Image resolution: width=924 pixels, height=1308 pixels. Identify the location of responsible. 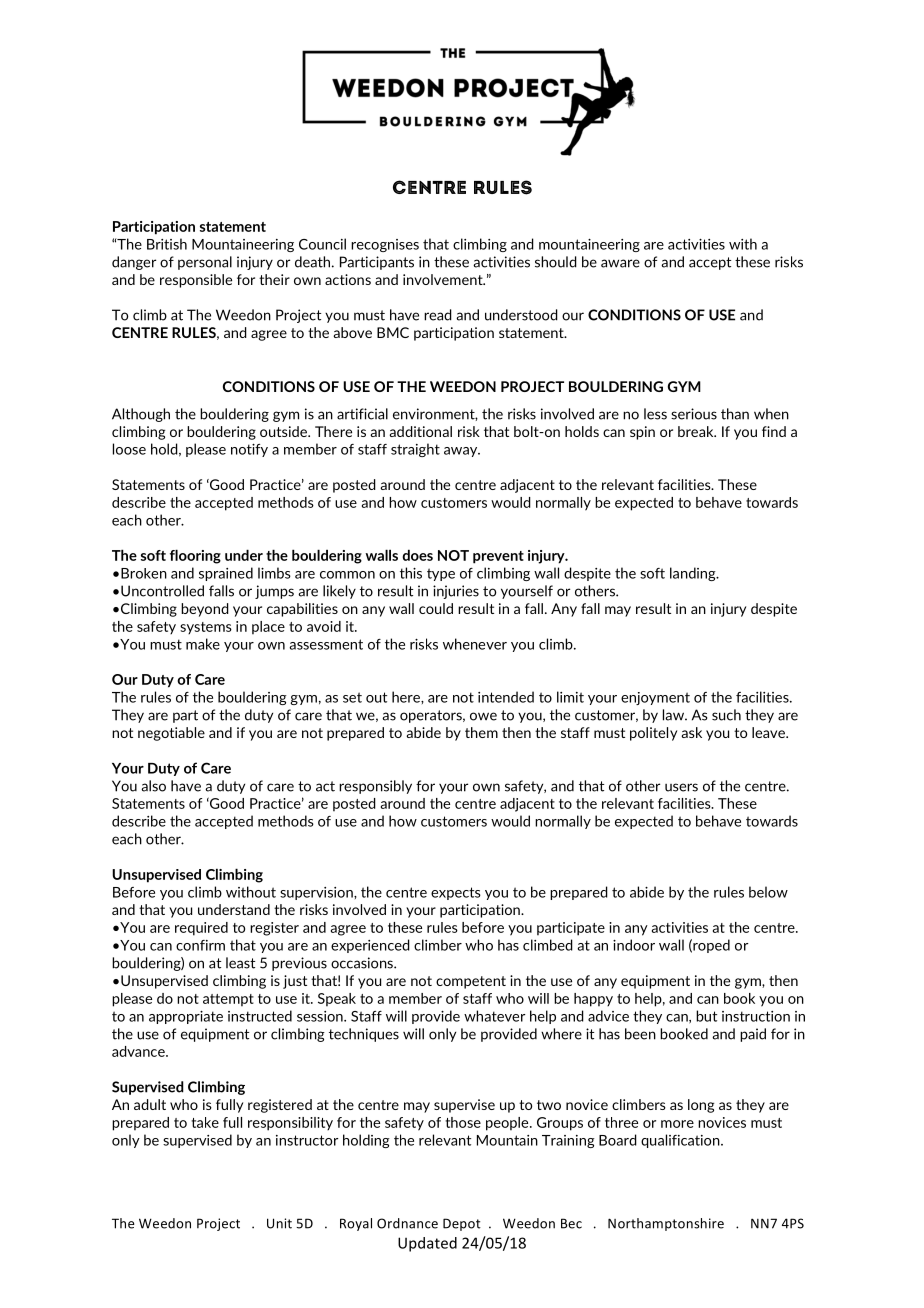
(196, 281).
